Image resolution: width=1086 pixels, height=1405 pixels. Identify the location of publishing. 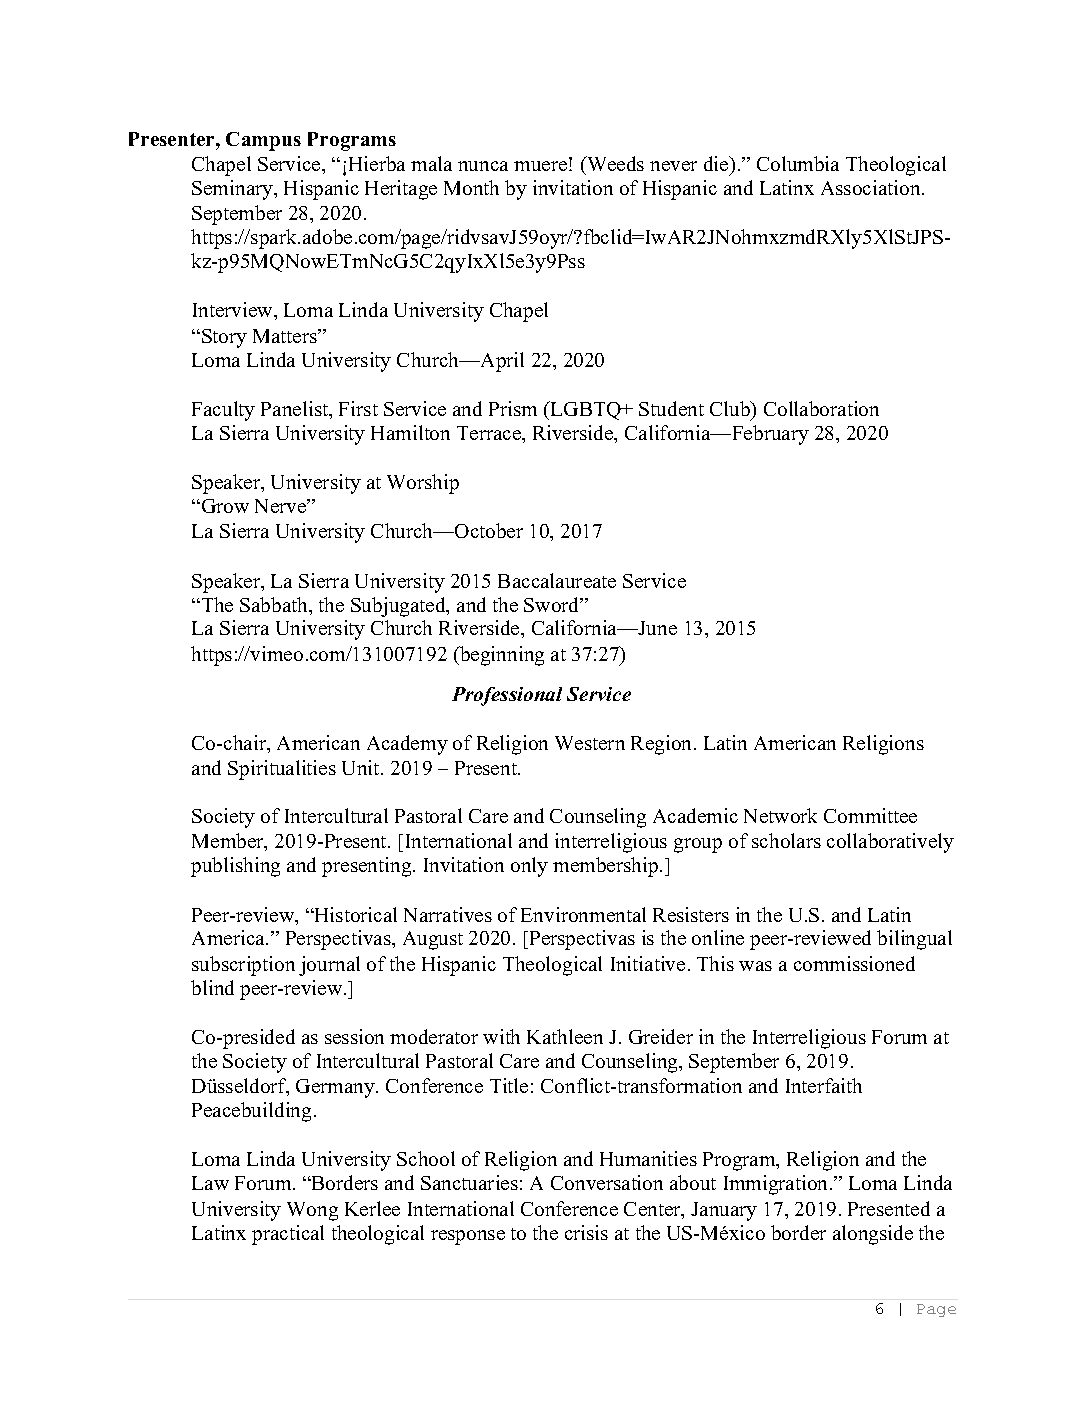
(235, 867).
